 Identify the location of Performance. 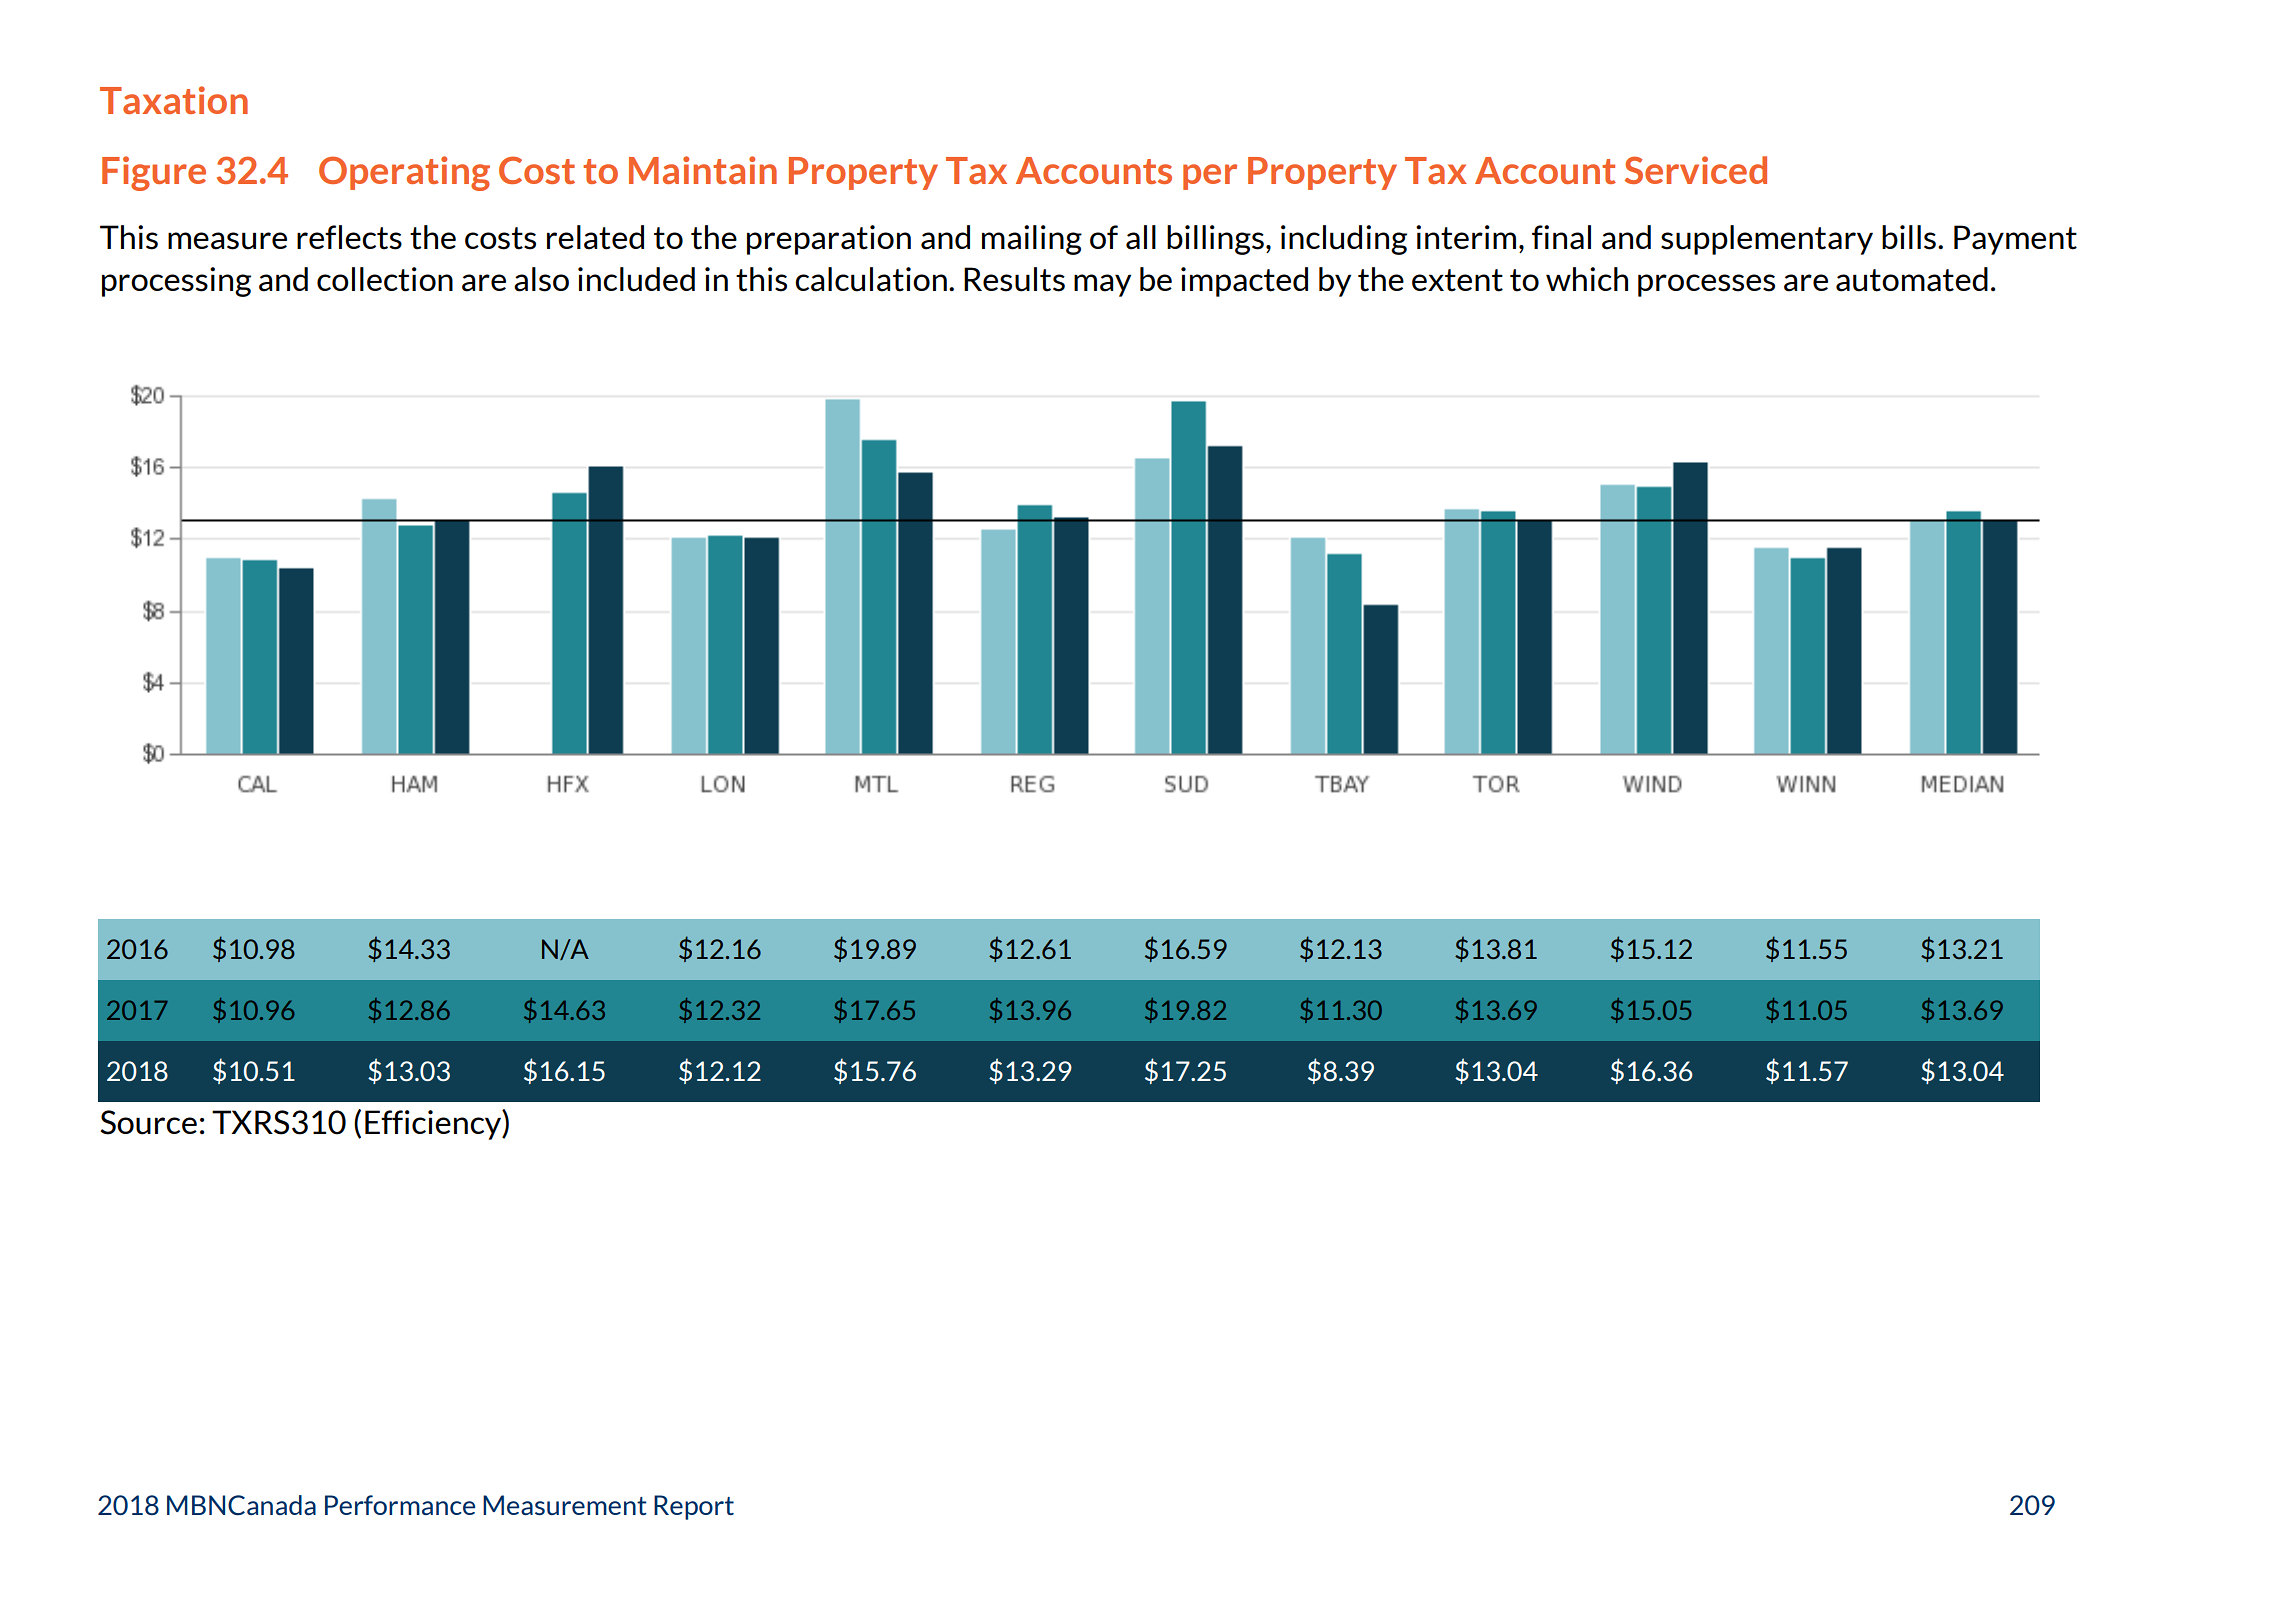
(400, 1505).
